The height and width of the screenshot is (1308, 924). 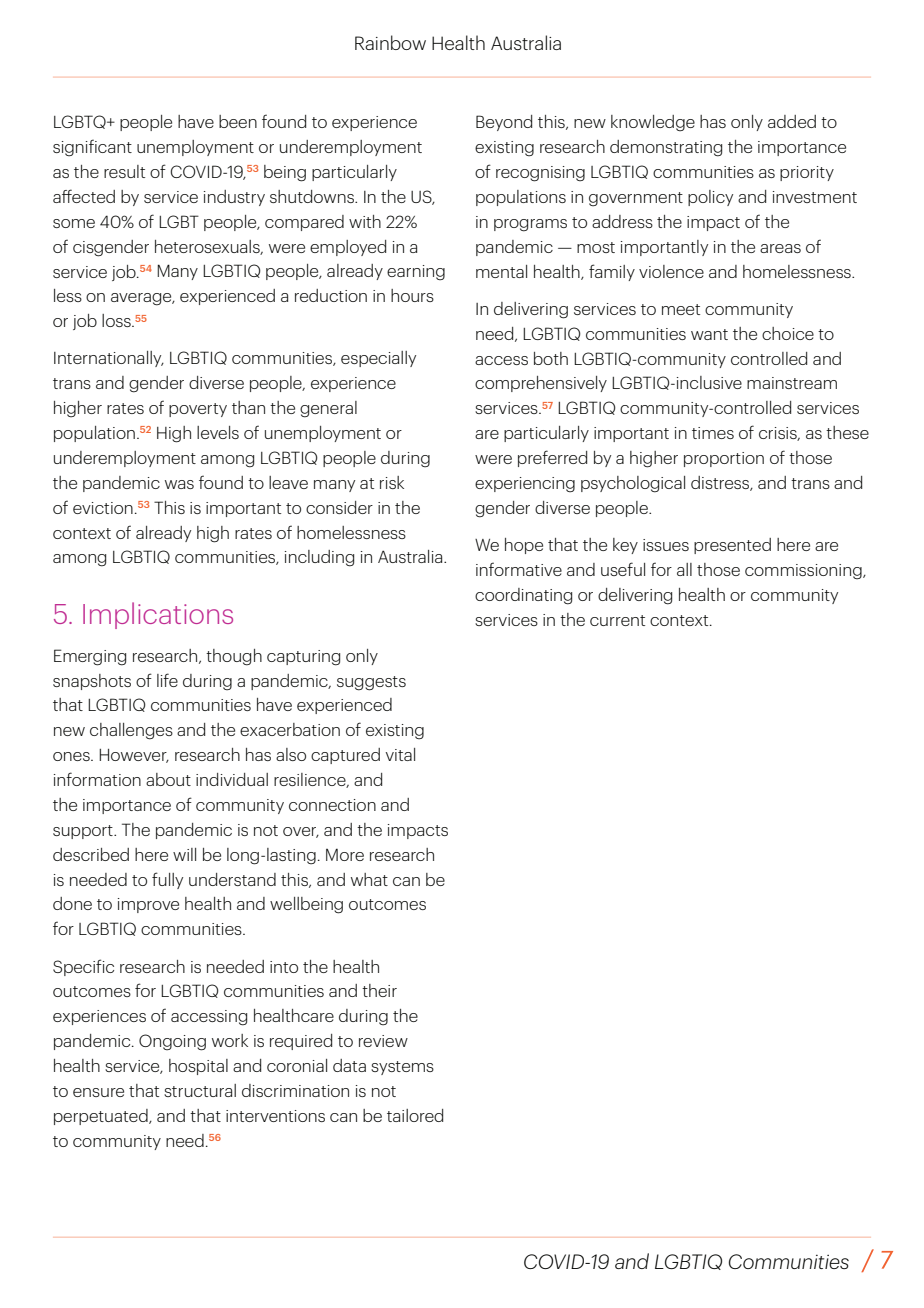 What do you see at coordinates (124, 171) in the screenshot?
I see `result` at bounding box center [124, 171].
